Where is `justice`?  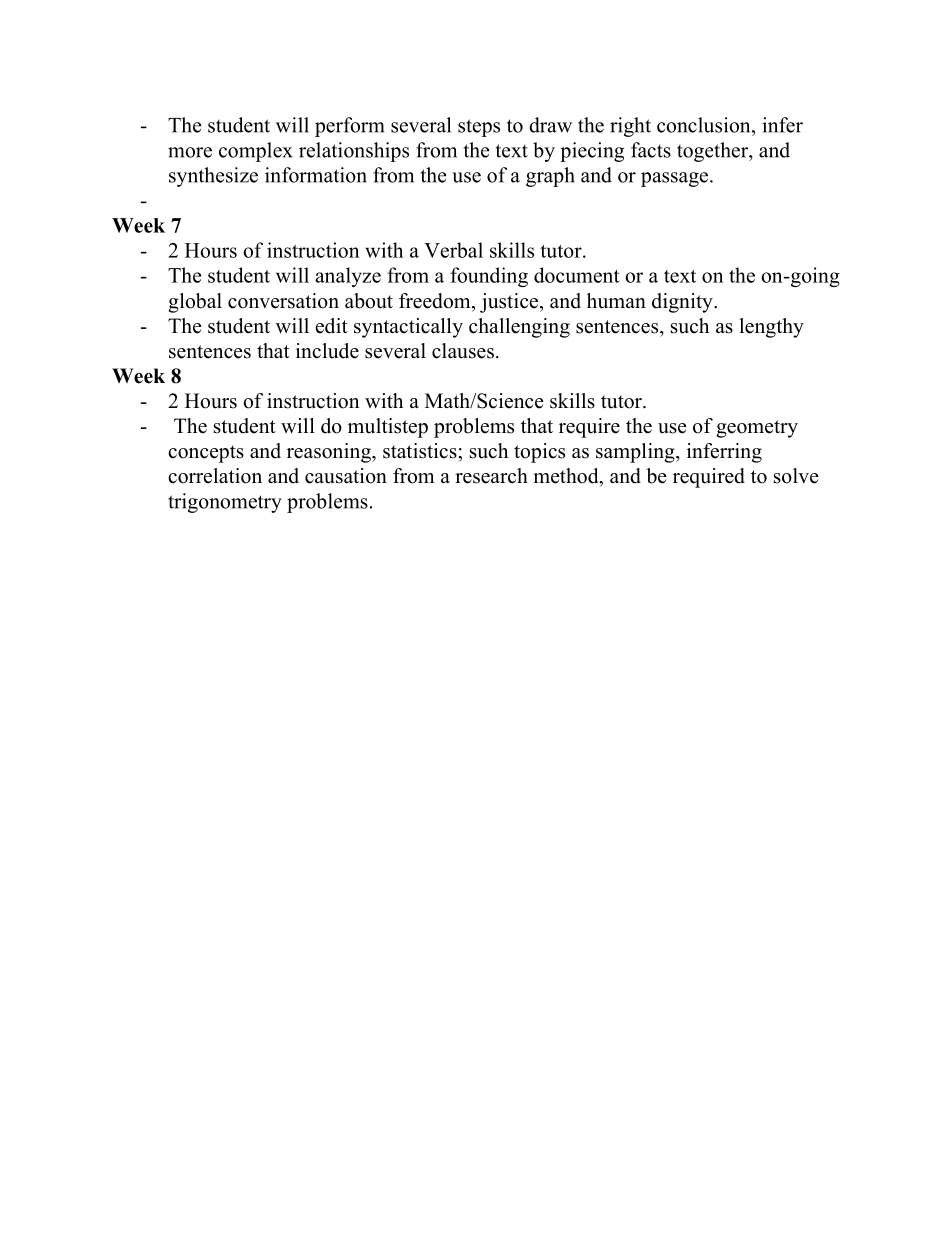 justice is located at coordinates (510, 303).
